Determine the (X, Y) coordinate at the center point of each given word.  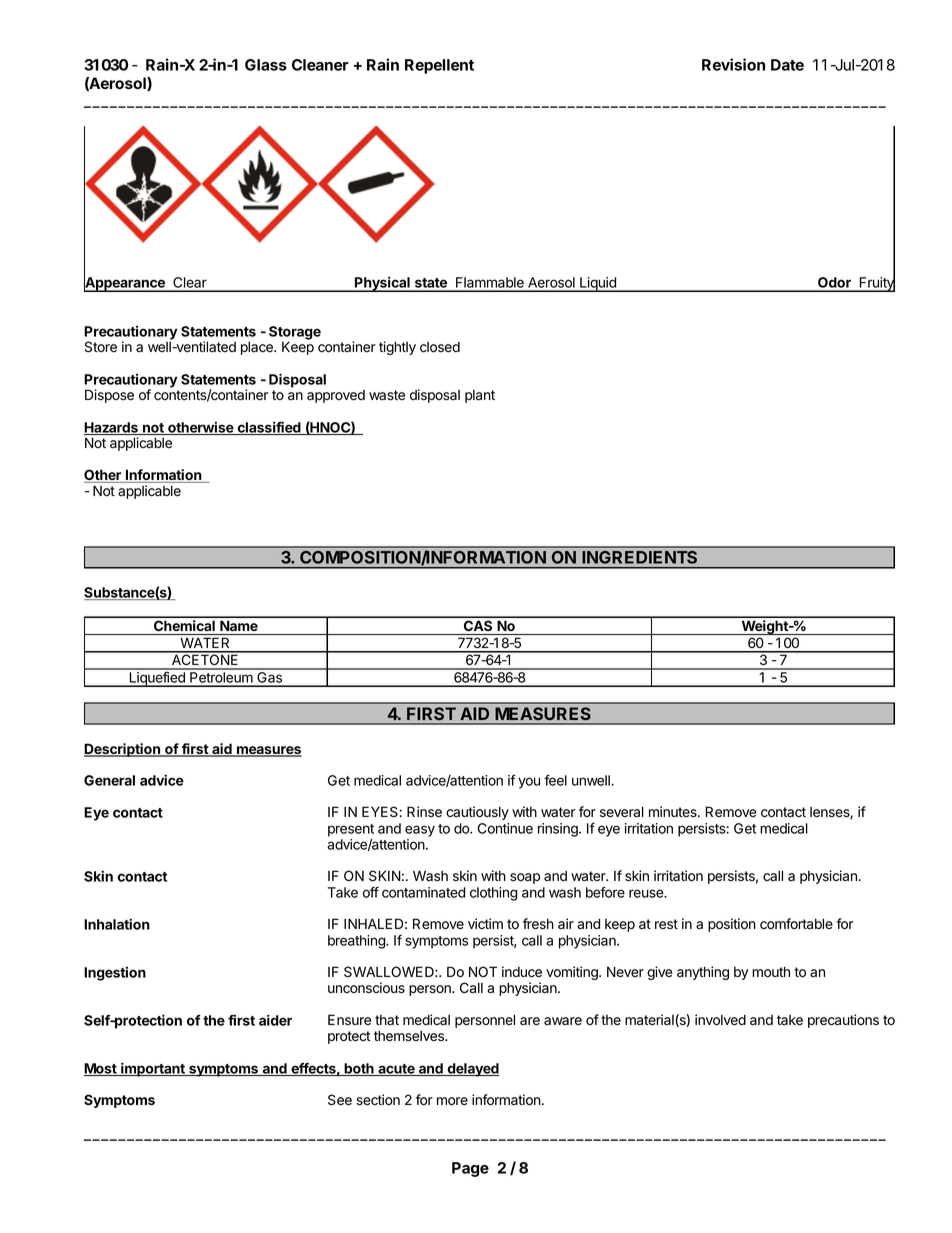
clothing (493, 894)
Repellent (439, 66)
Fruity (876, 283)
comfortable (796, 924)
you (529, 783)
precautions (843, 1021)
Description (123, 750)
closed (440, 347)
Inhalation (117, 924)
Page (470, 1169)
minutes (674, 812)
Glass (266, 65)
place (258, 348)
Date (787, 65)
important (153, 1069)
